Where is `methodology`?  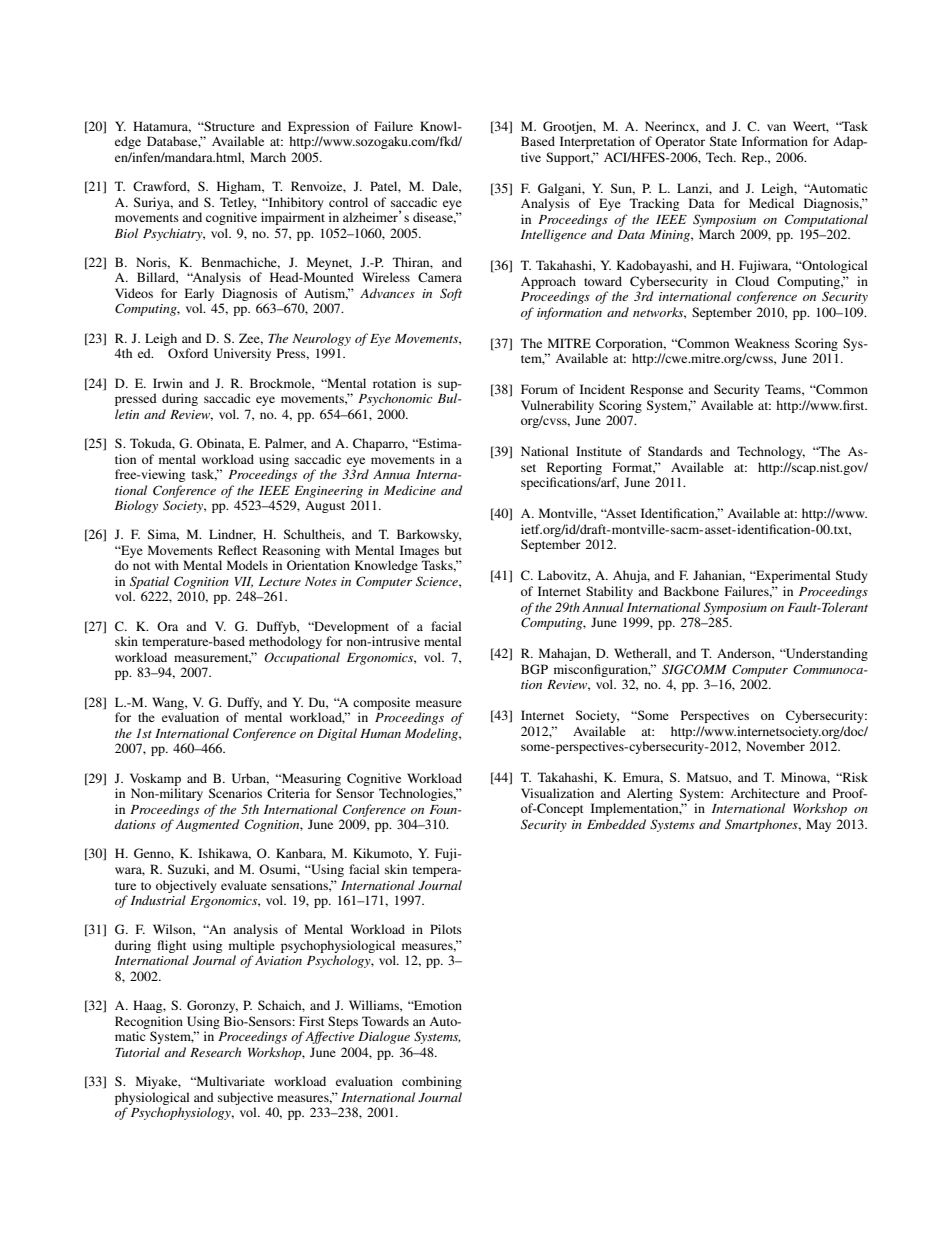 methodology is located at coordinates (285, 642).
